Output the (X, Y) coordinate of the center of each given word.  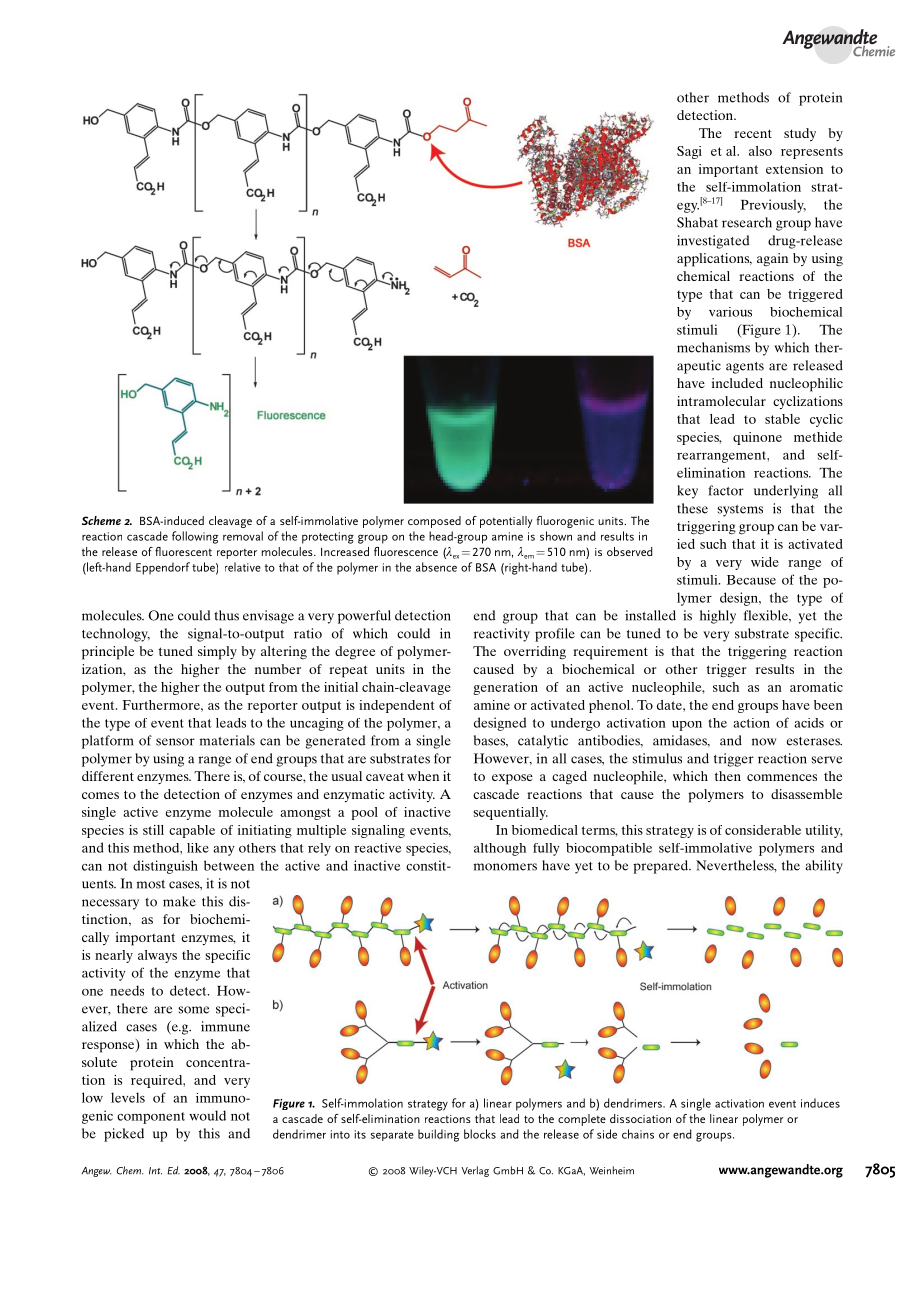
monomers (505, 867)
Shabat (697, 222)
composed (434, 522)
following (195, 537)
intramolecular (721, 401)
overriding (535, 652)
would (207, 1115)
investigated (713, 242)
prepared (661, 867)
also (760, 151)
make (179, 901)
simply (217, 653)
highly (718, 617)
